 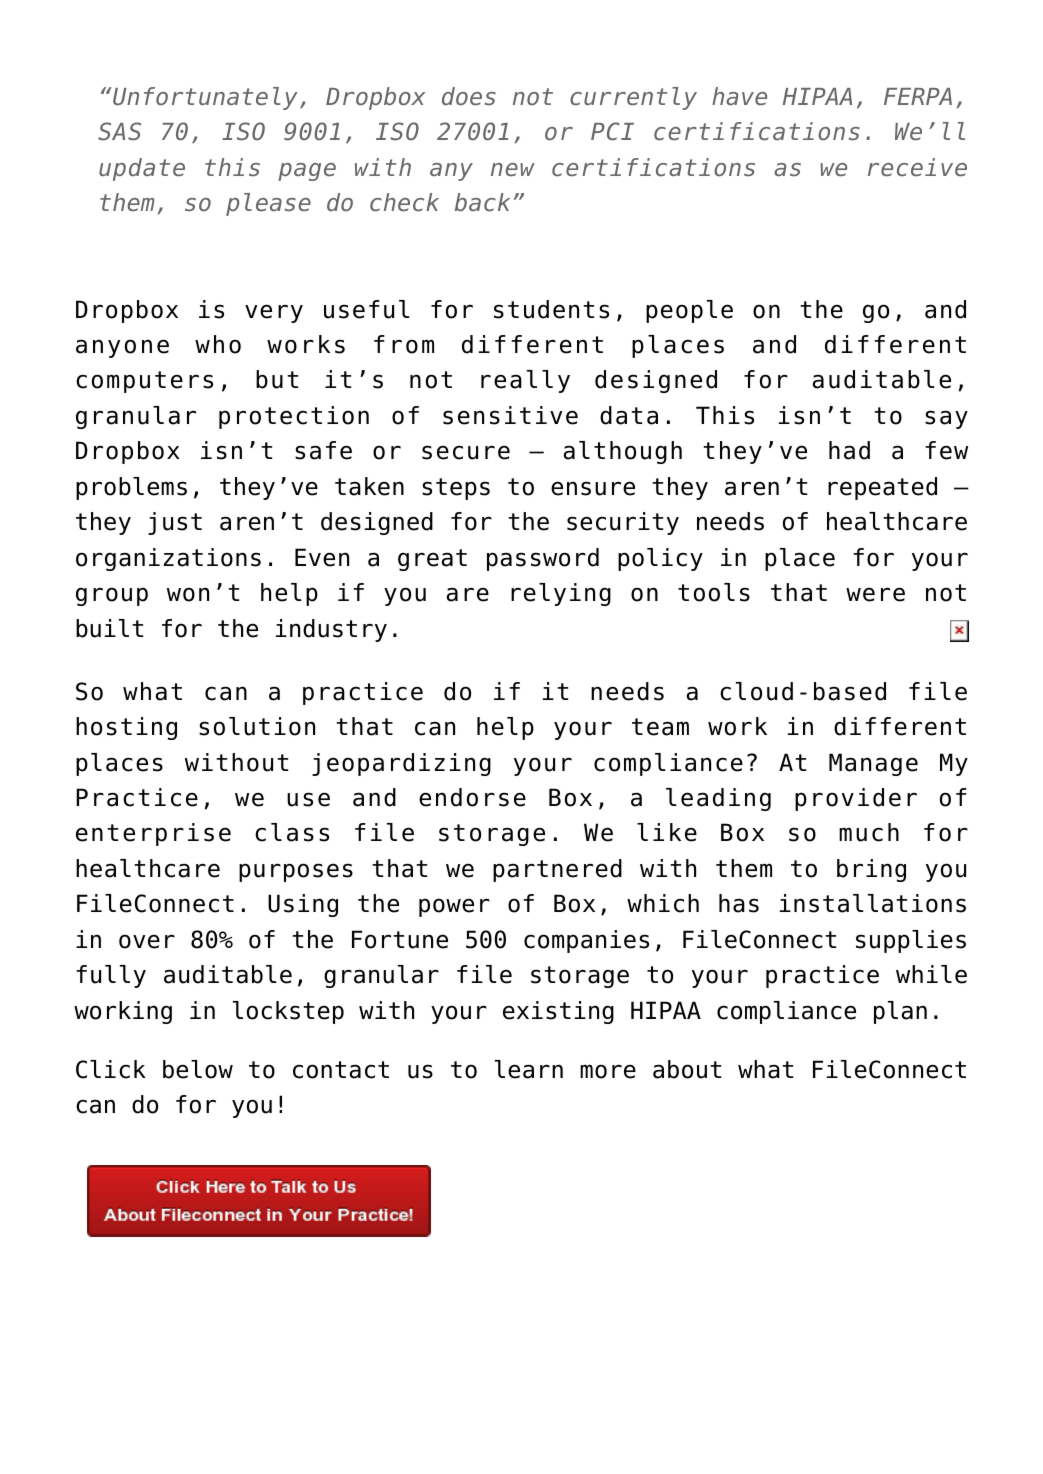 I want to click on say, so click(x=946, y=419).
